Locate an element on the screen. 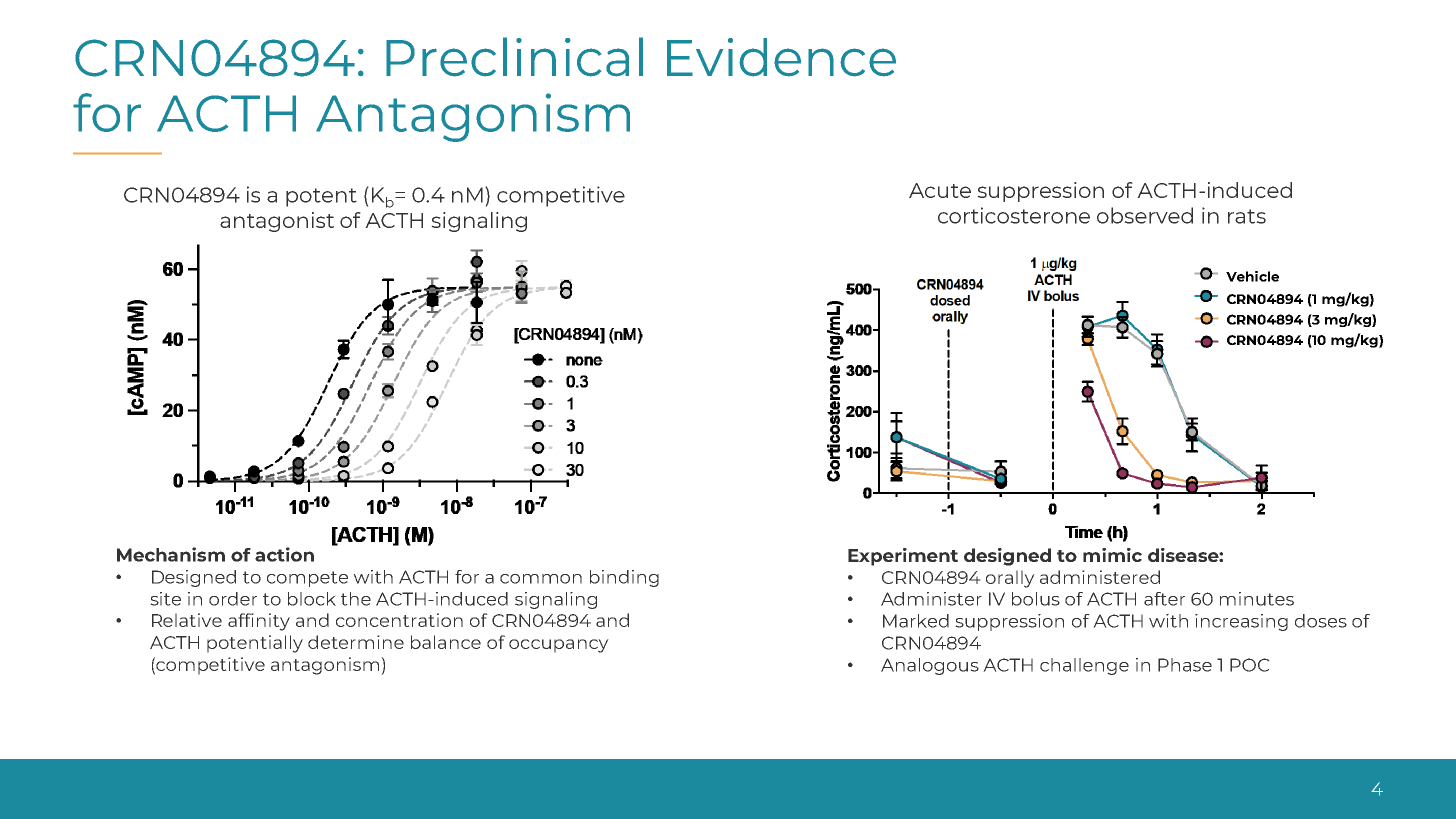  corticosterone is located at coordinates (1014, 215).
